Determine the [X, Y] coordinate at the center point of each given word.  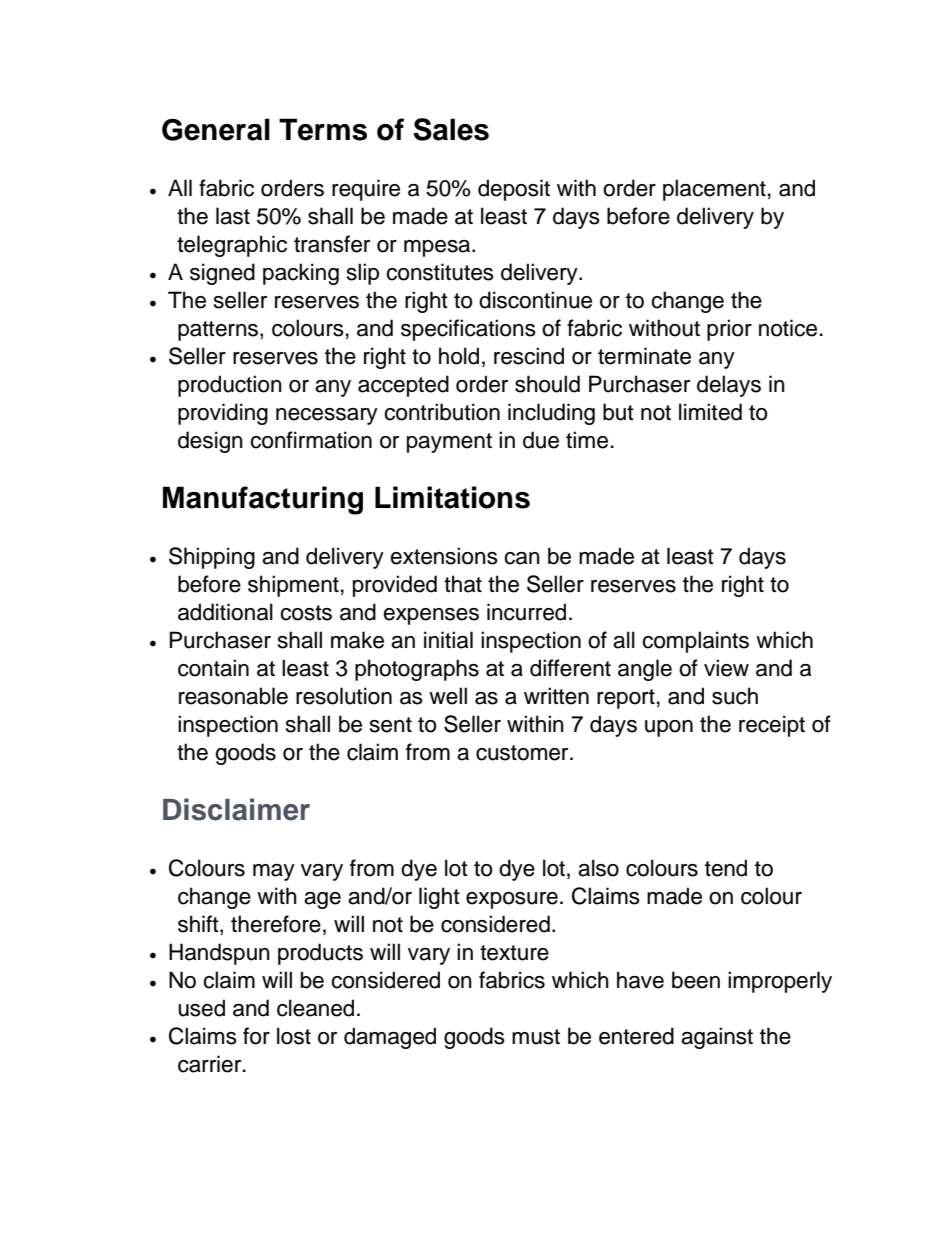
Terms [323, 129]
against [717, 1038]
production [230, 386]
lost [294, 1036]
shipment [293, 586]
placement [714, 190]
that [463, 584]
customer [523, 753]
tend [726, 868]
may [274, 872]
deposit [514, 190]
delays [729, 386]
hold [459, 356]
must [536, 1037]
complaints [695, 642]
